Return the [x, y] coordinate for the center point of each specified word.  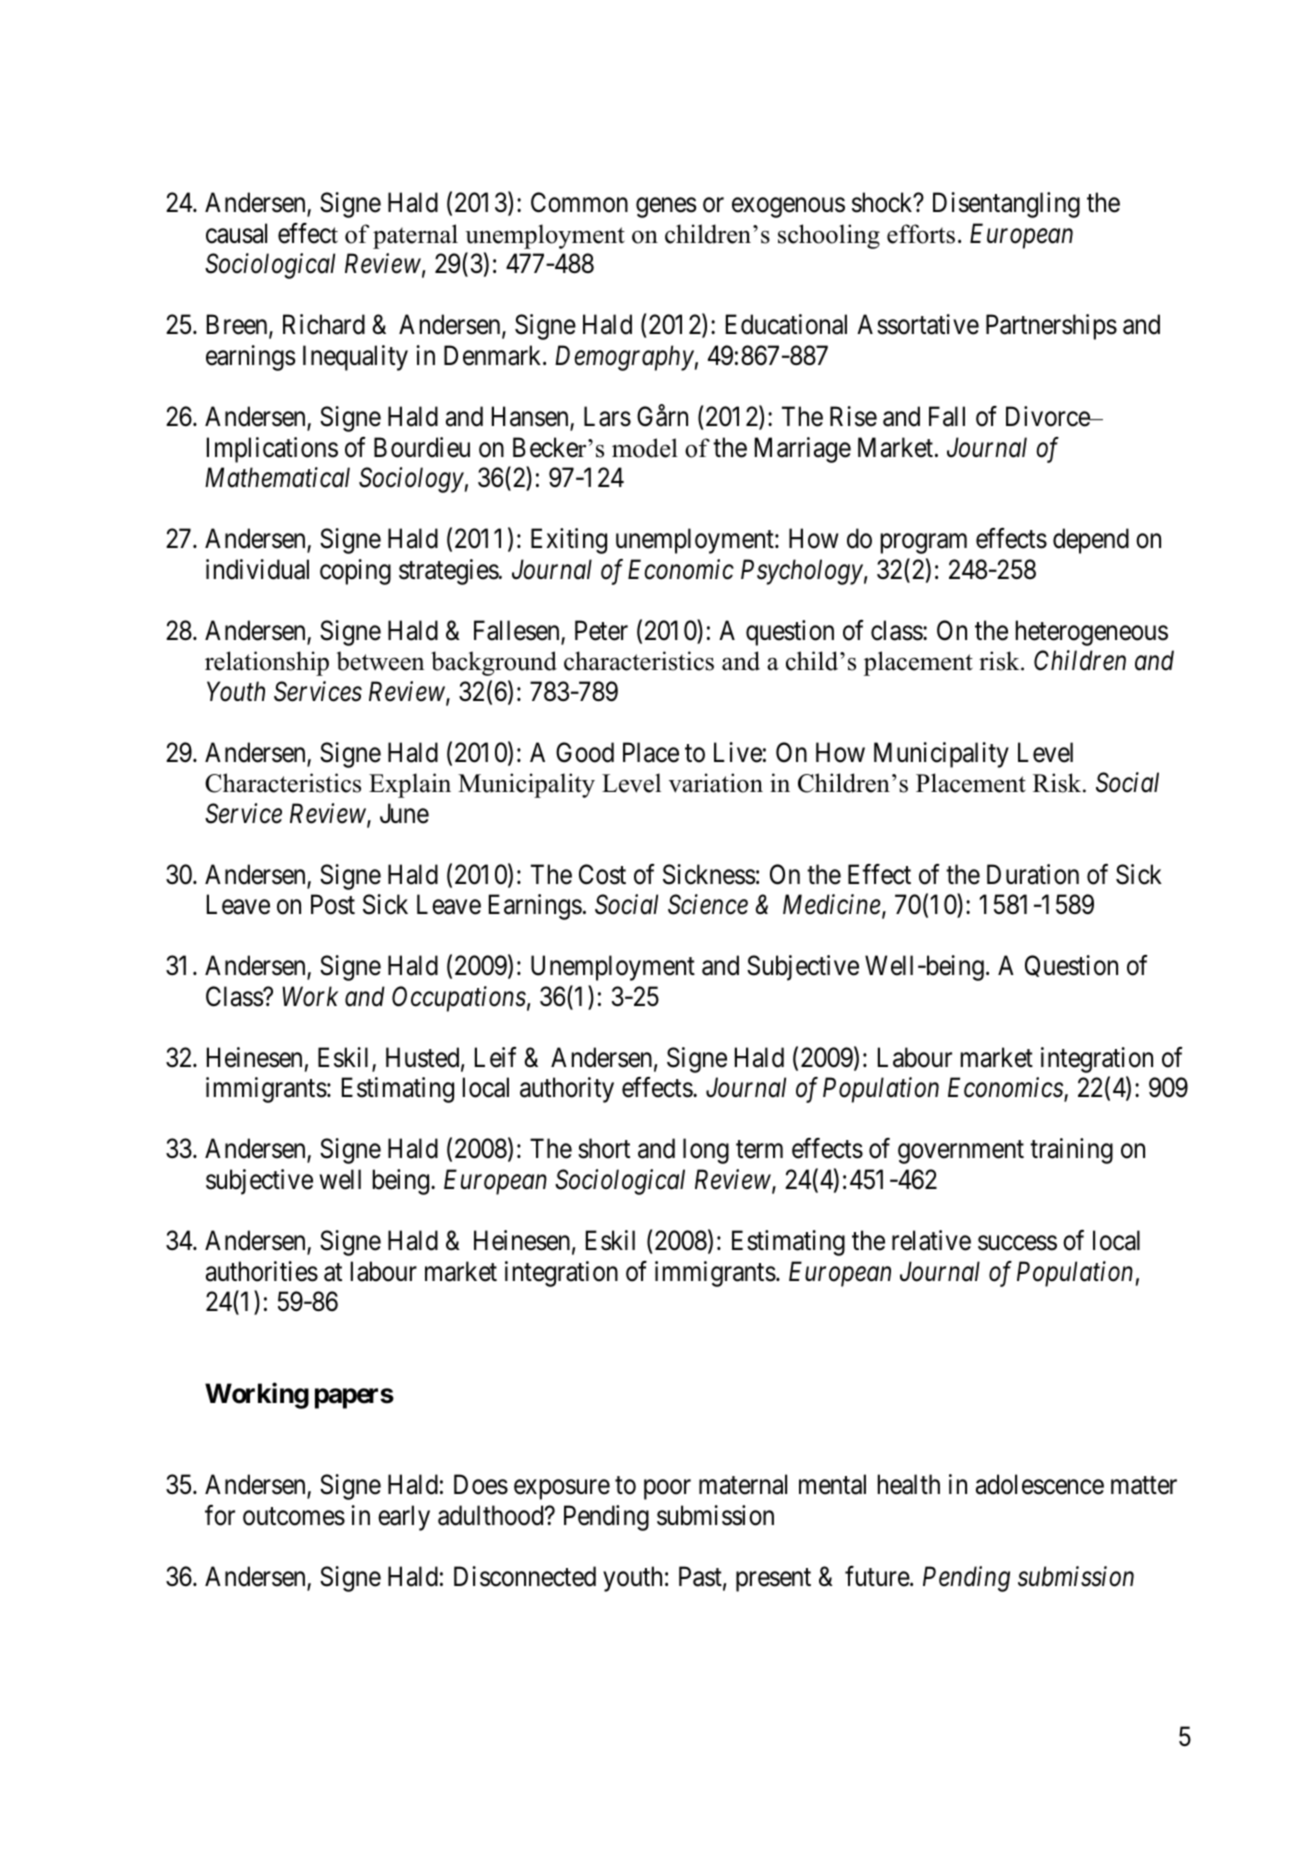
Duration [1033, 874]
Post [333, 905]
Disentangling [1006, 205]
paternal [415, 236]
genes [666, 208]
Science [708, 905]
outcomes [294, 1516]
